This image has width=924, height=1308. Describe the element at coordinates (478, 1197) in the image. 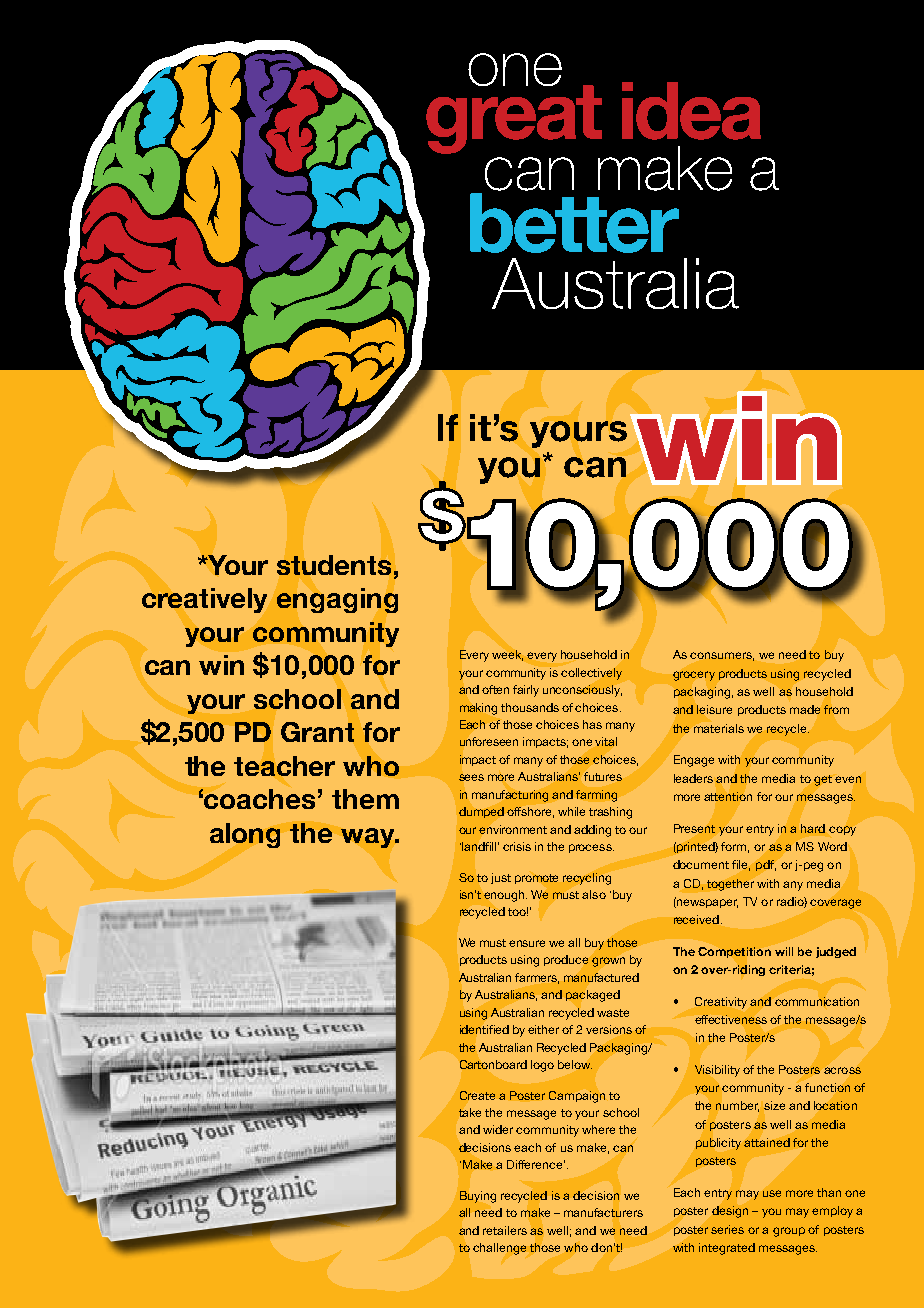

I see `Buying` at that location.
